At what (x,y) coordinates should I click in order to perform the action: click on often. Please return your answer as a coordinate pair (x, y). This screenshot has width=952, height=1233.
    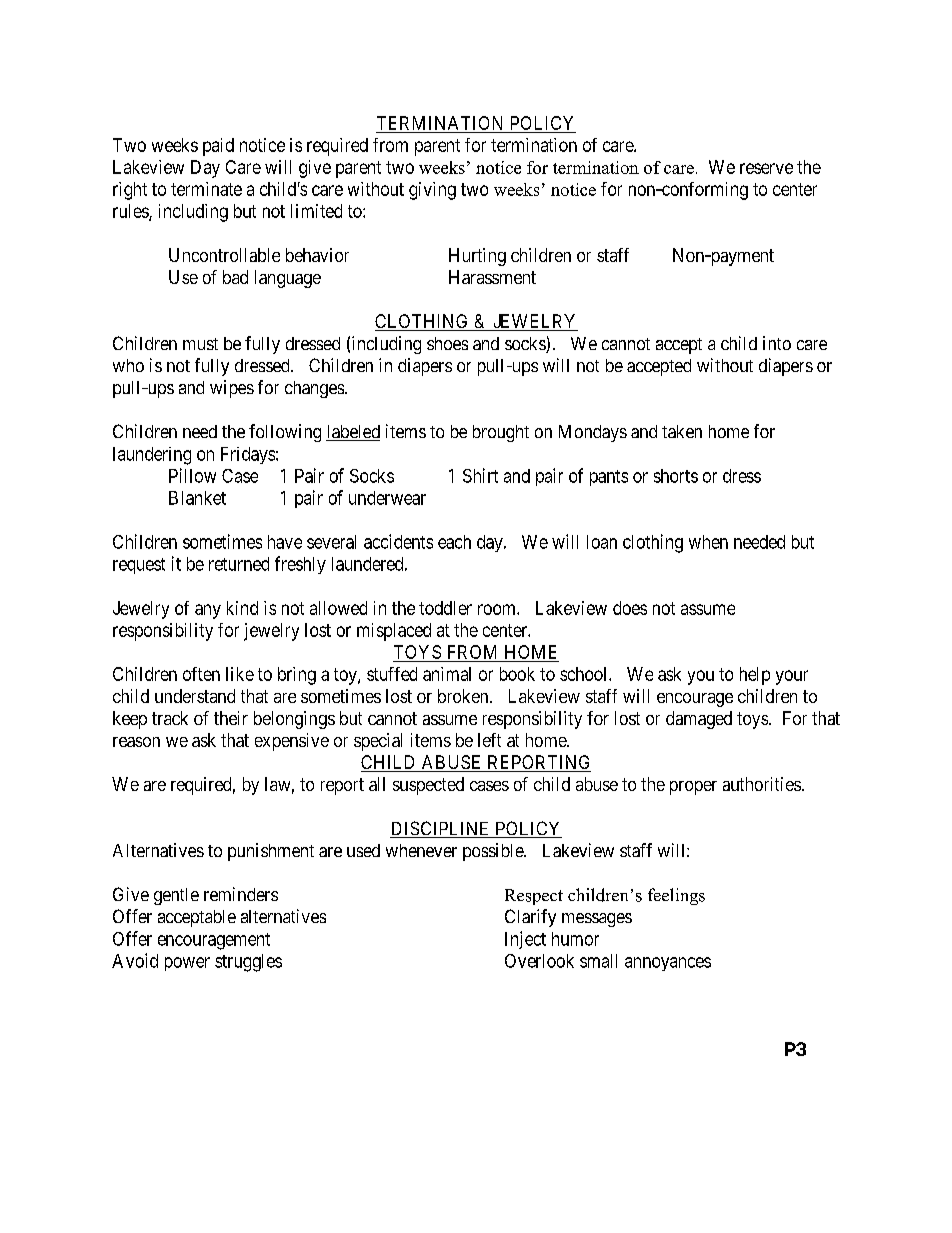
    Looking at the image, I should click on (201, 674).
